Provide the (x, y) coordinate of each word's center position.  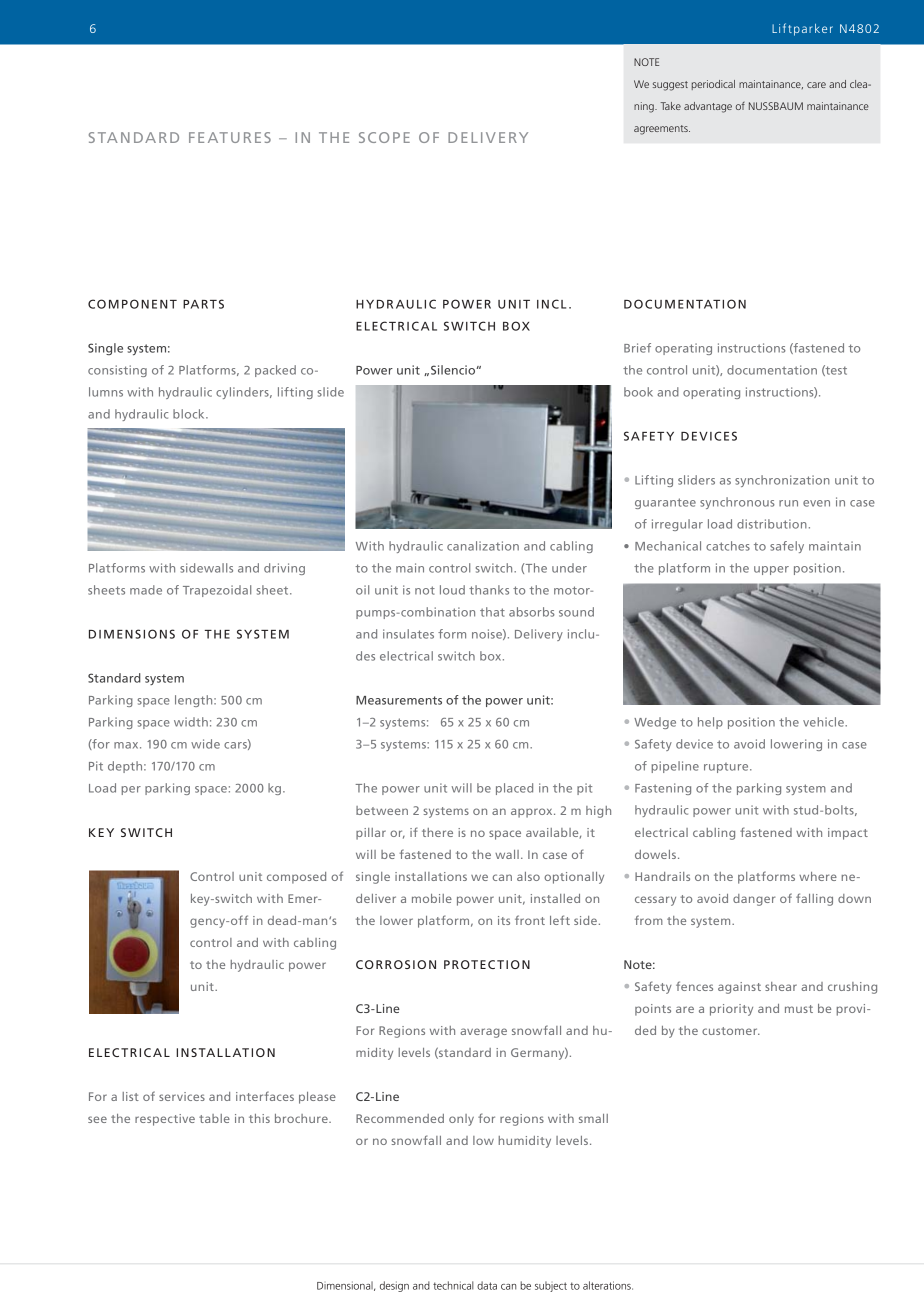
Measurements (399, 700)
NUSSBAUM (776, 106)
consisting (117, 371)
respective (165, 1120)
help (710, 723)
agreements (662, 130)
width (191, 722)
